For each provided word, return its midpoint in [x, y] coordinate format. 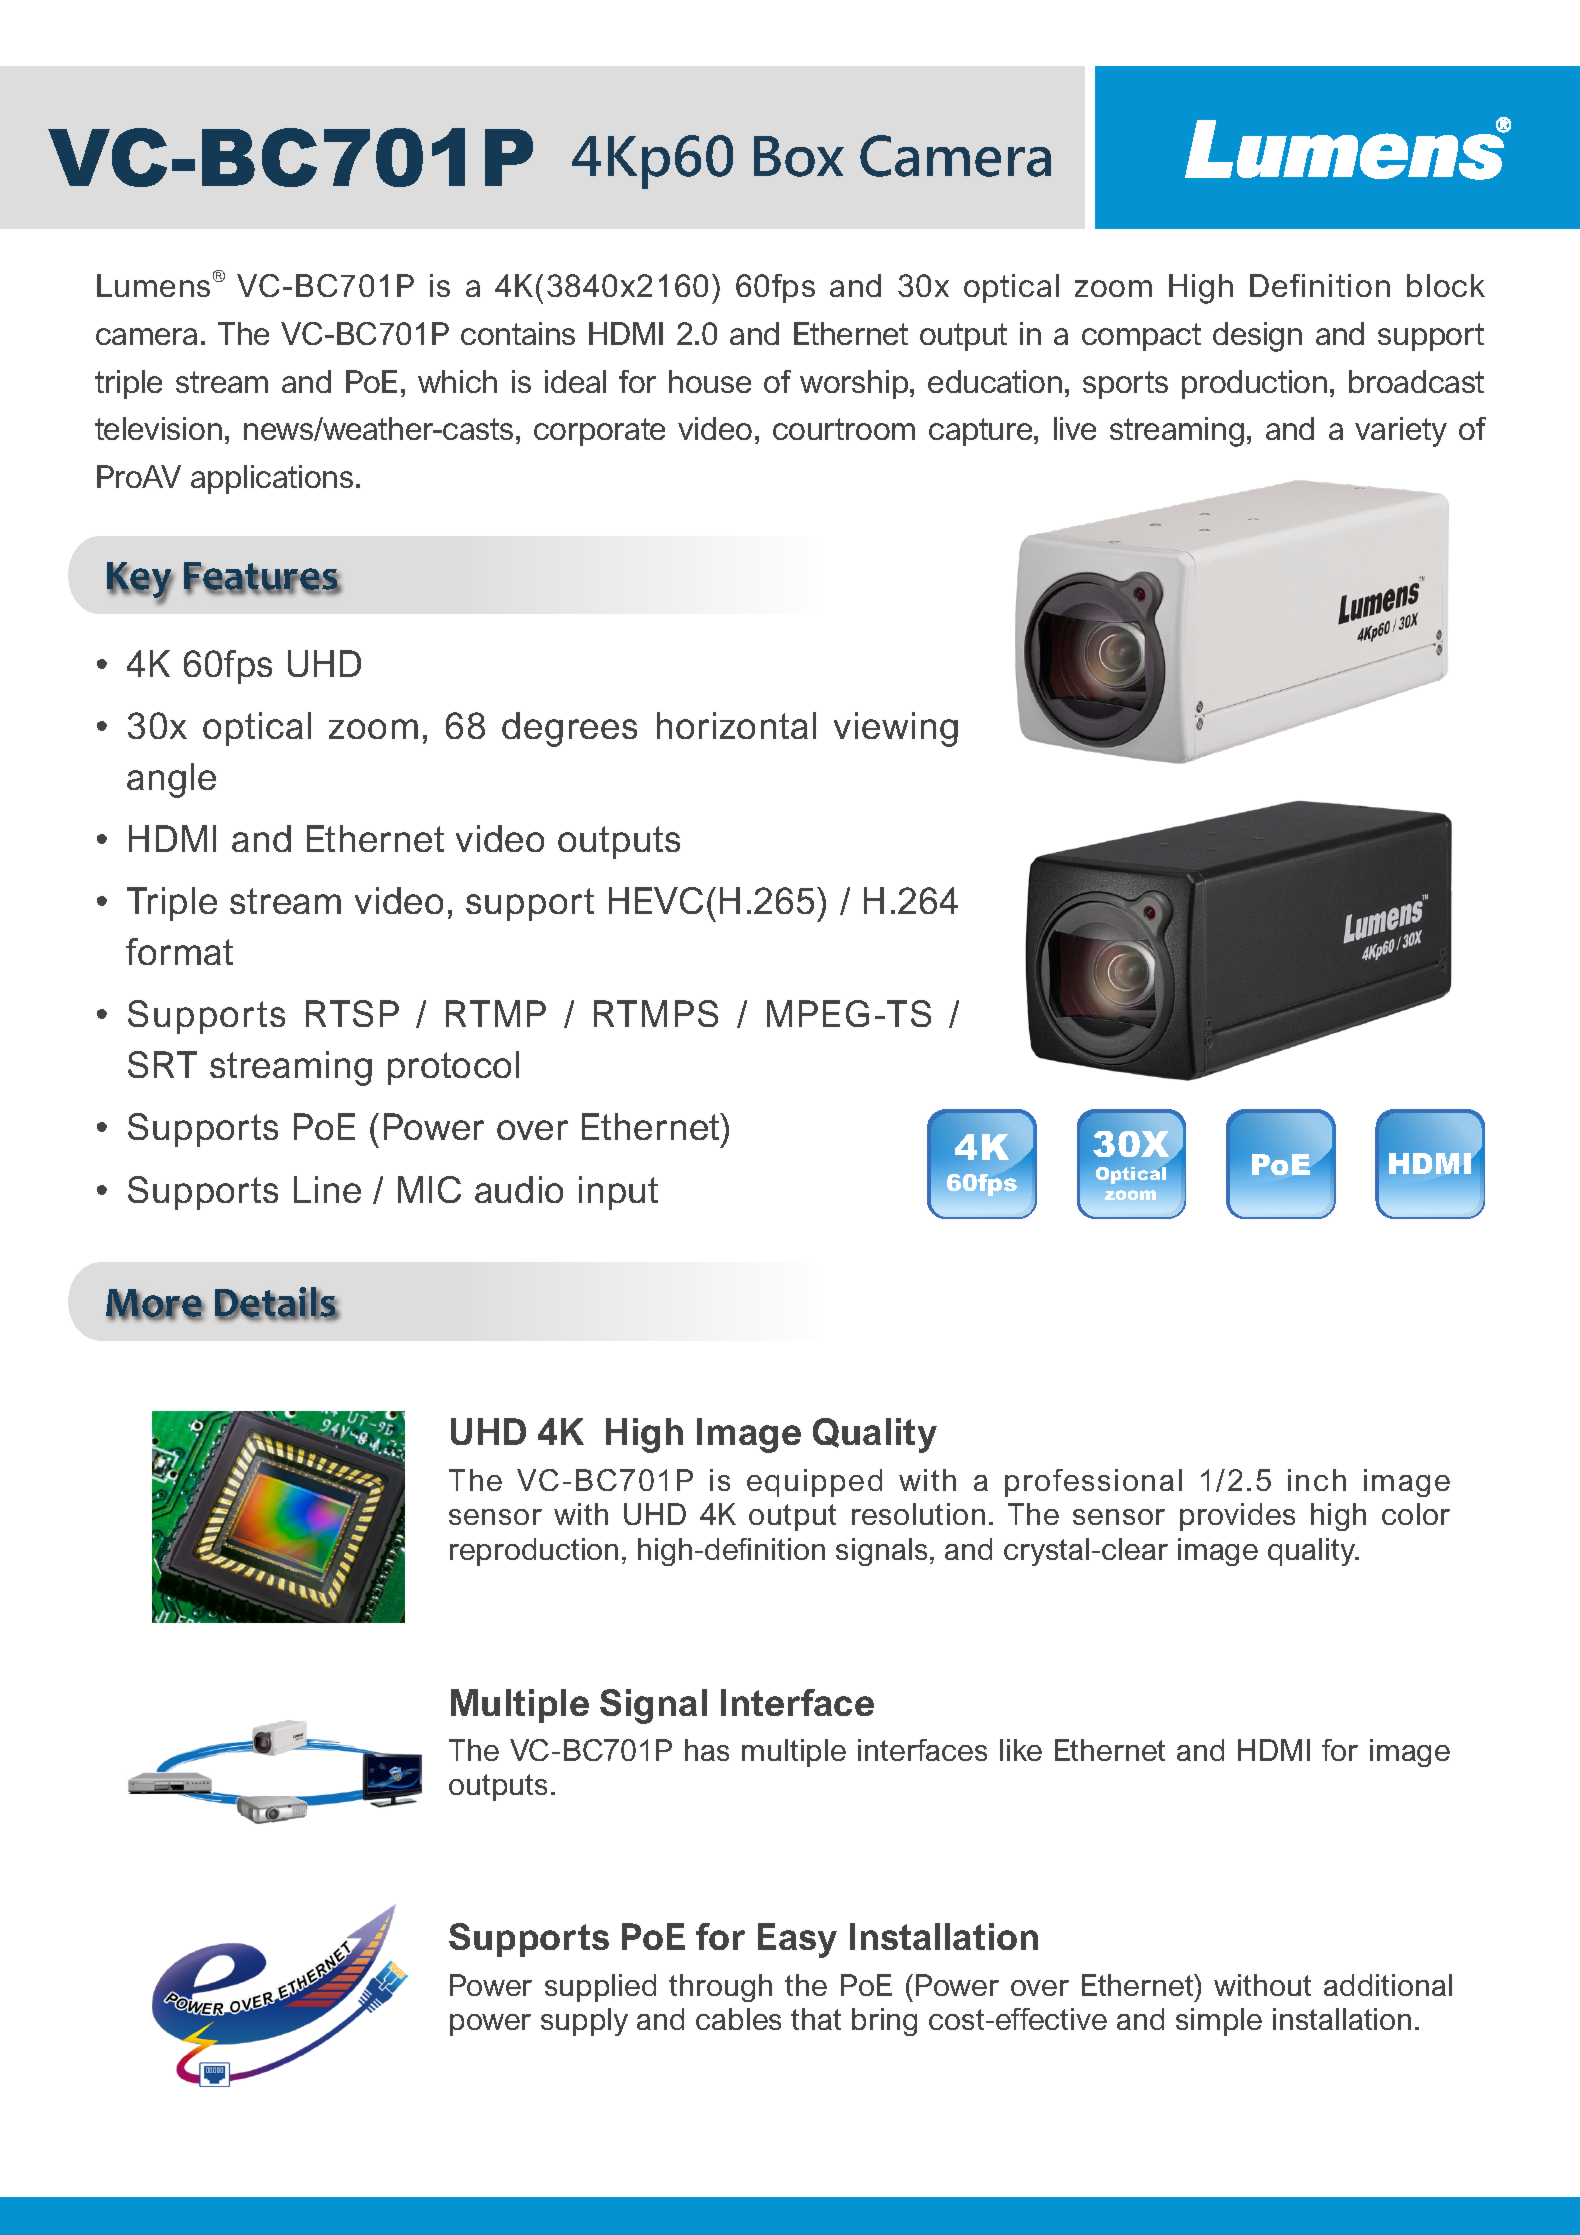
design [1257, 337]
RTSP [352, 1013]
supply [584, 2022]
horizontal [736, 725]
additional [1388, 1985]
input [618, 1193]
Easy [797, 1940]
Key [140, 581]
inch [1317, 1480]
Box [799, 156]
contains [518, 333]
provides [1237, 1517]
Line [327, 1189]
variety [1401, 432]
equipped [814, 1483]
